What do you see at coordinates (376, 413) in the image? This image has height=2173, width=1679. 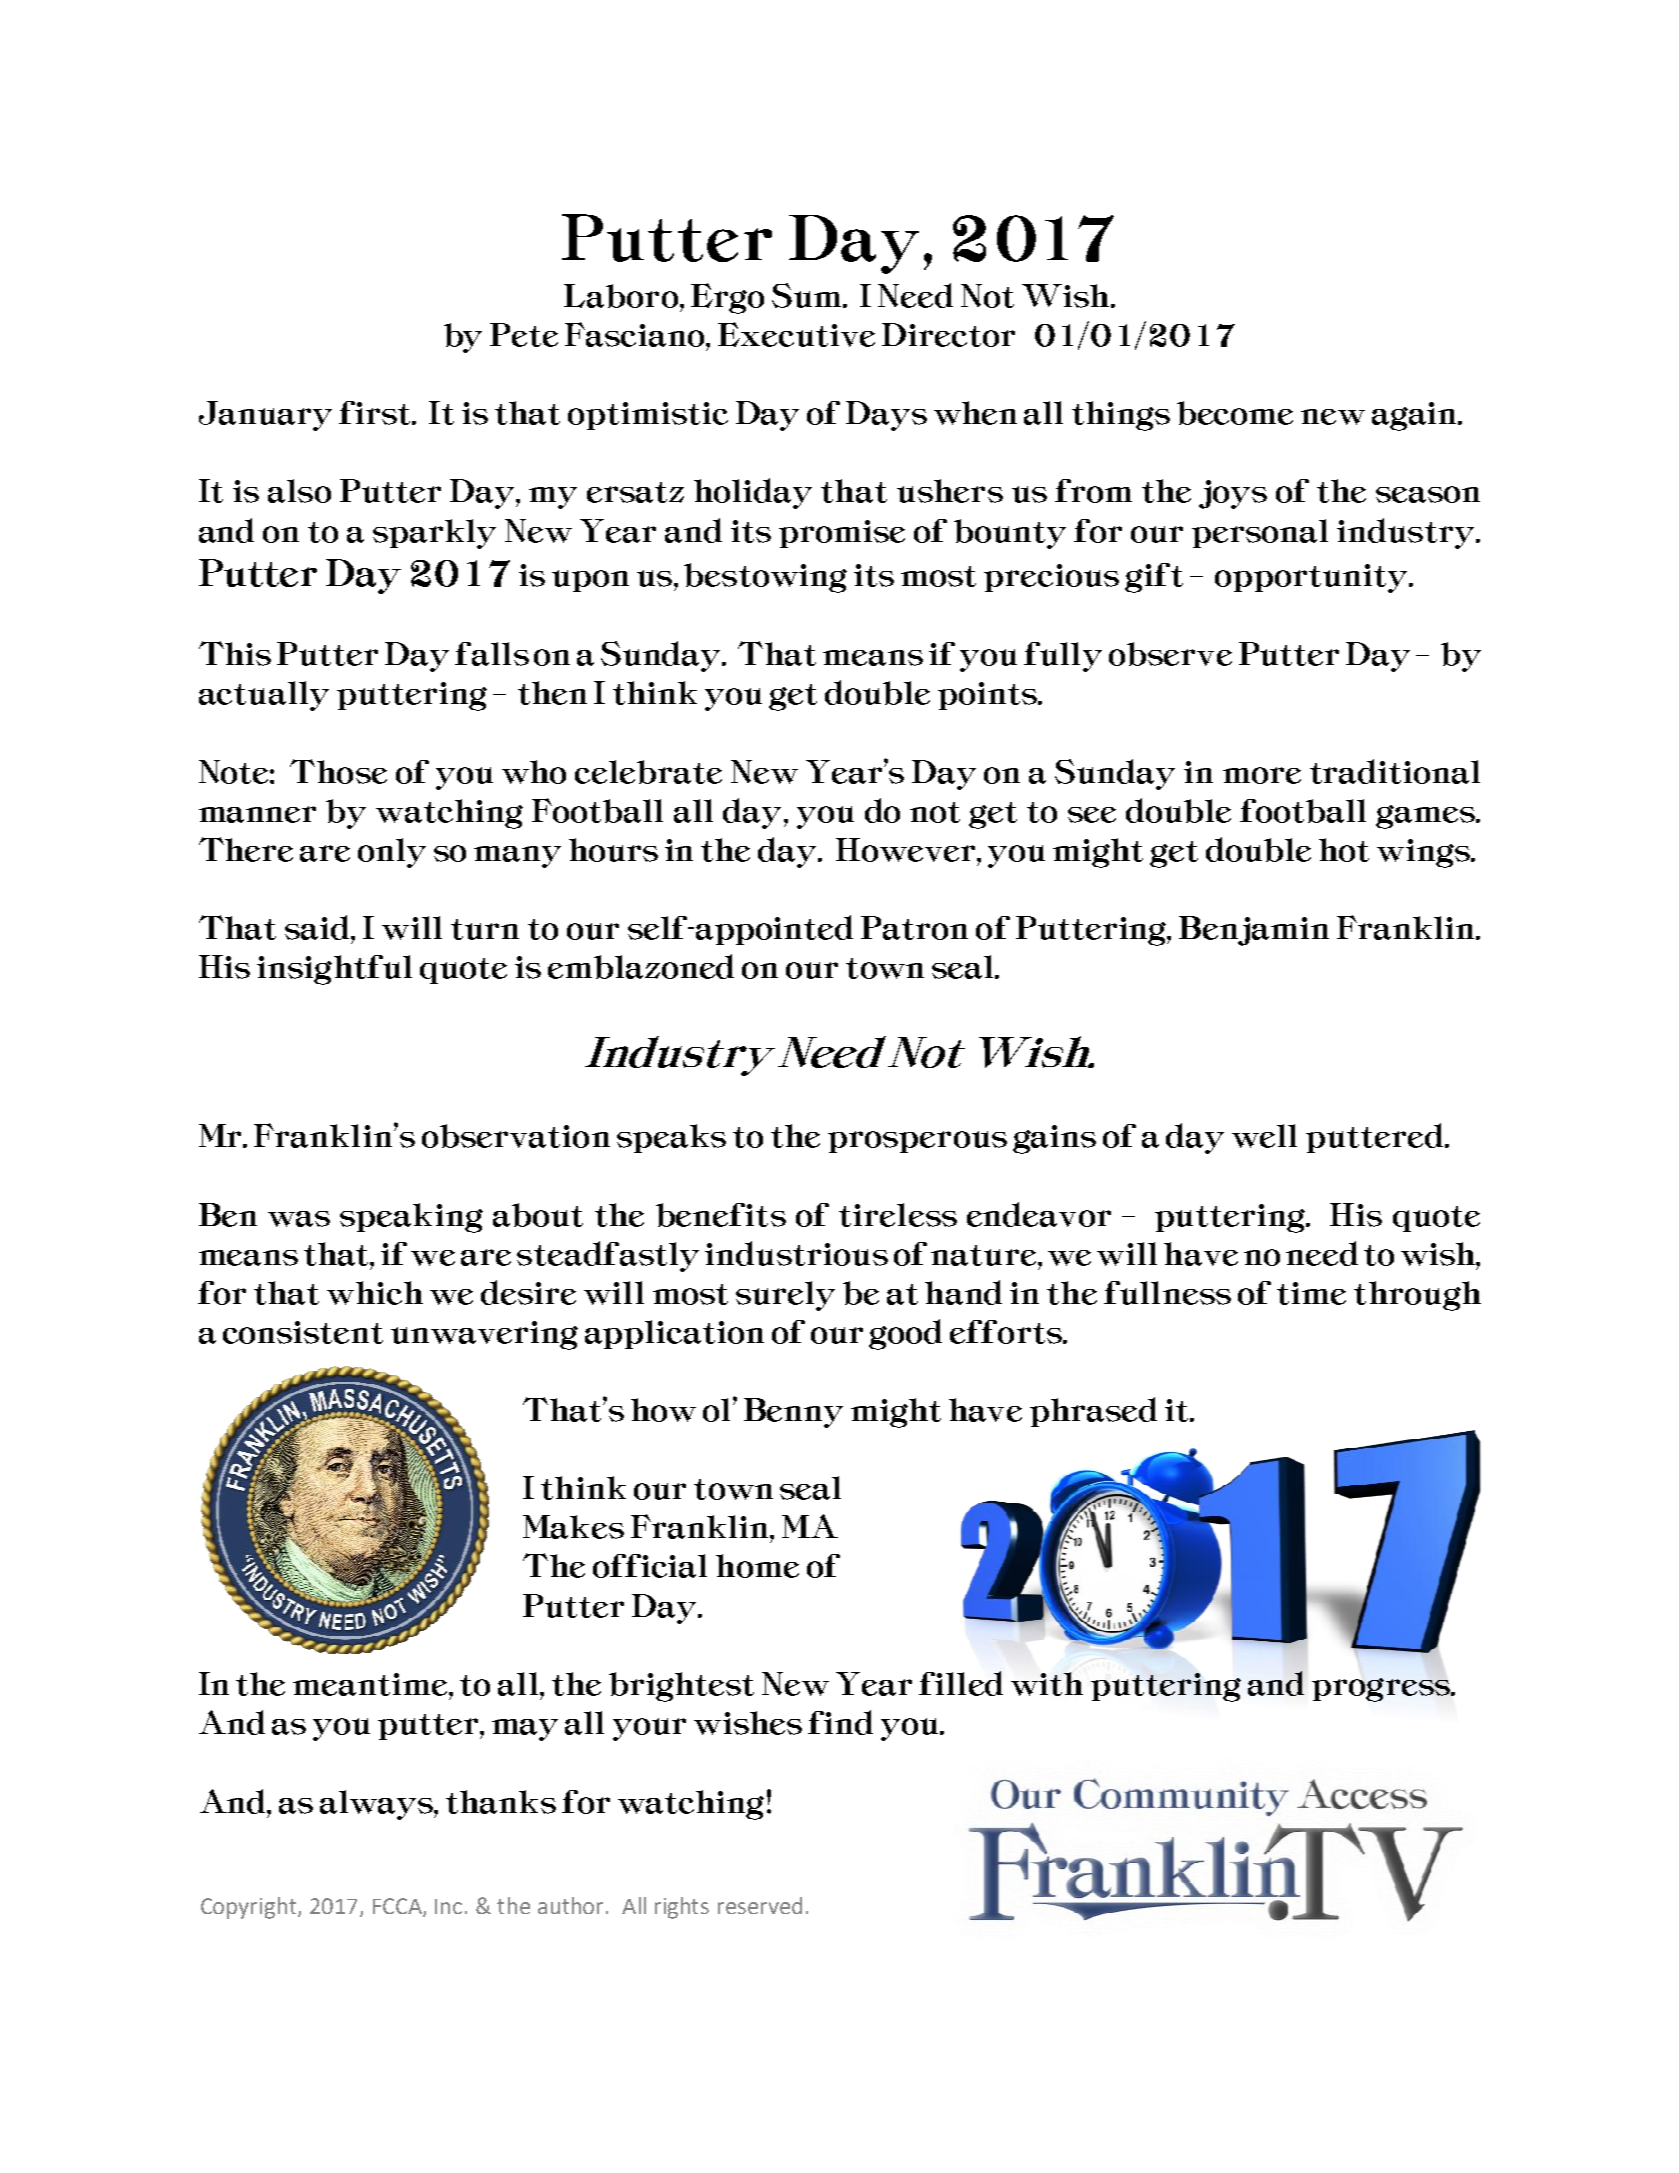 I see `first` at bounding box center [376, 413].
